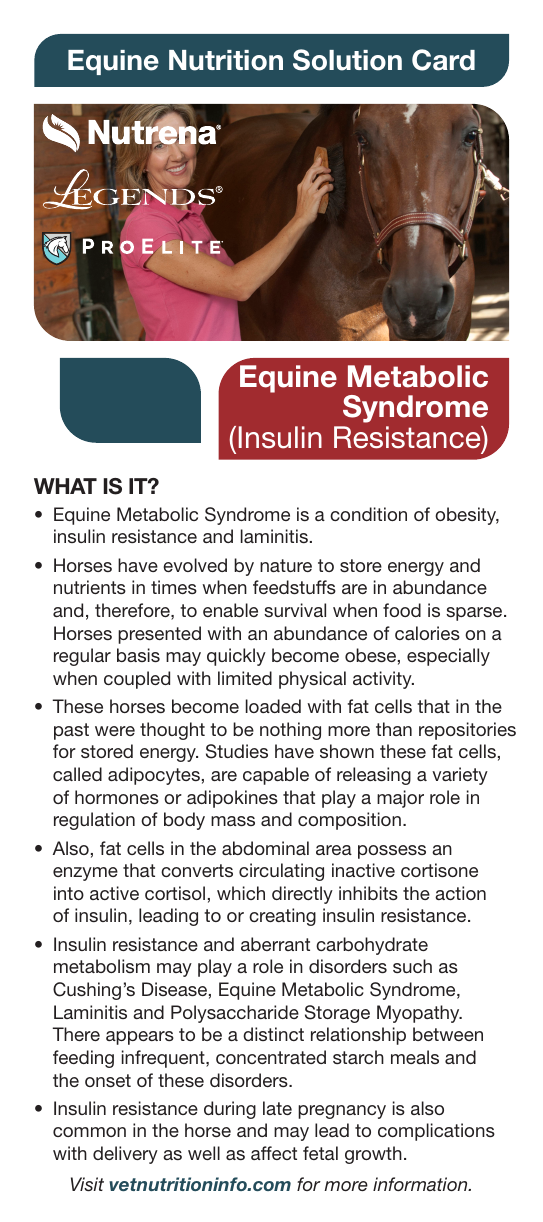  Describe the element at coordinates (125, 1155) in the screenshot. I see `delivery` at that location.
